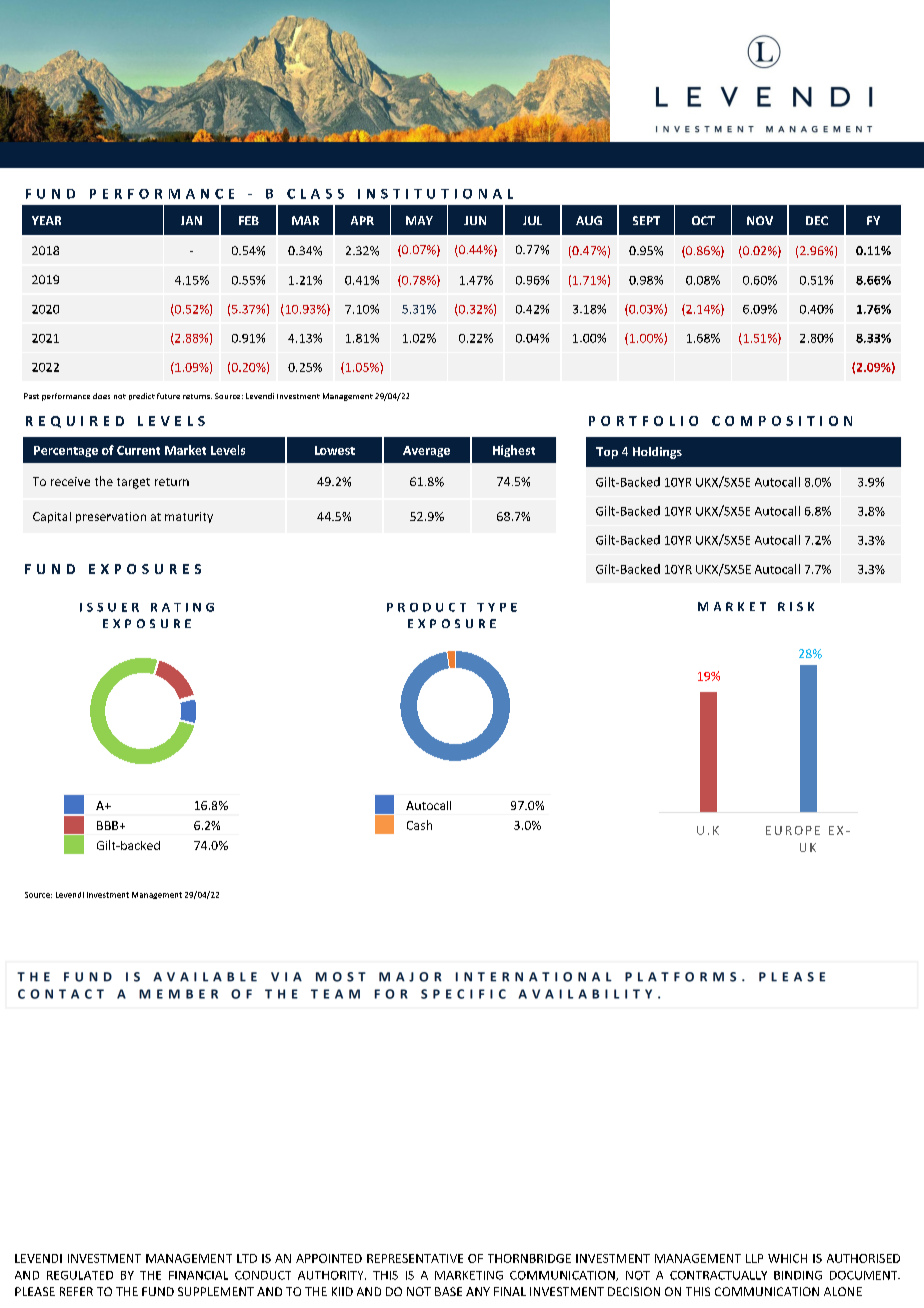  What do you see at coordinates (475, 220) in the image?
I see `JUN` at bounding box center [475, 220].
